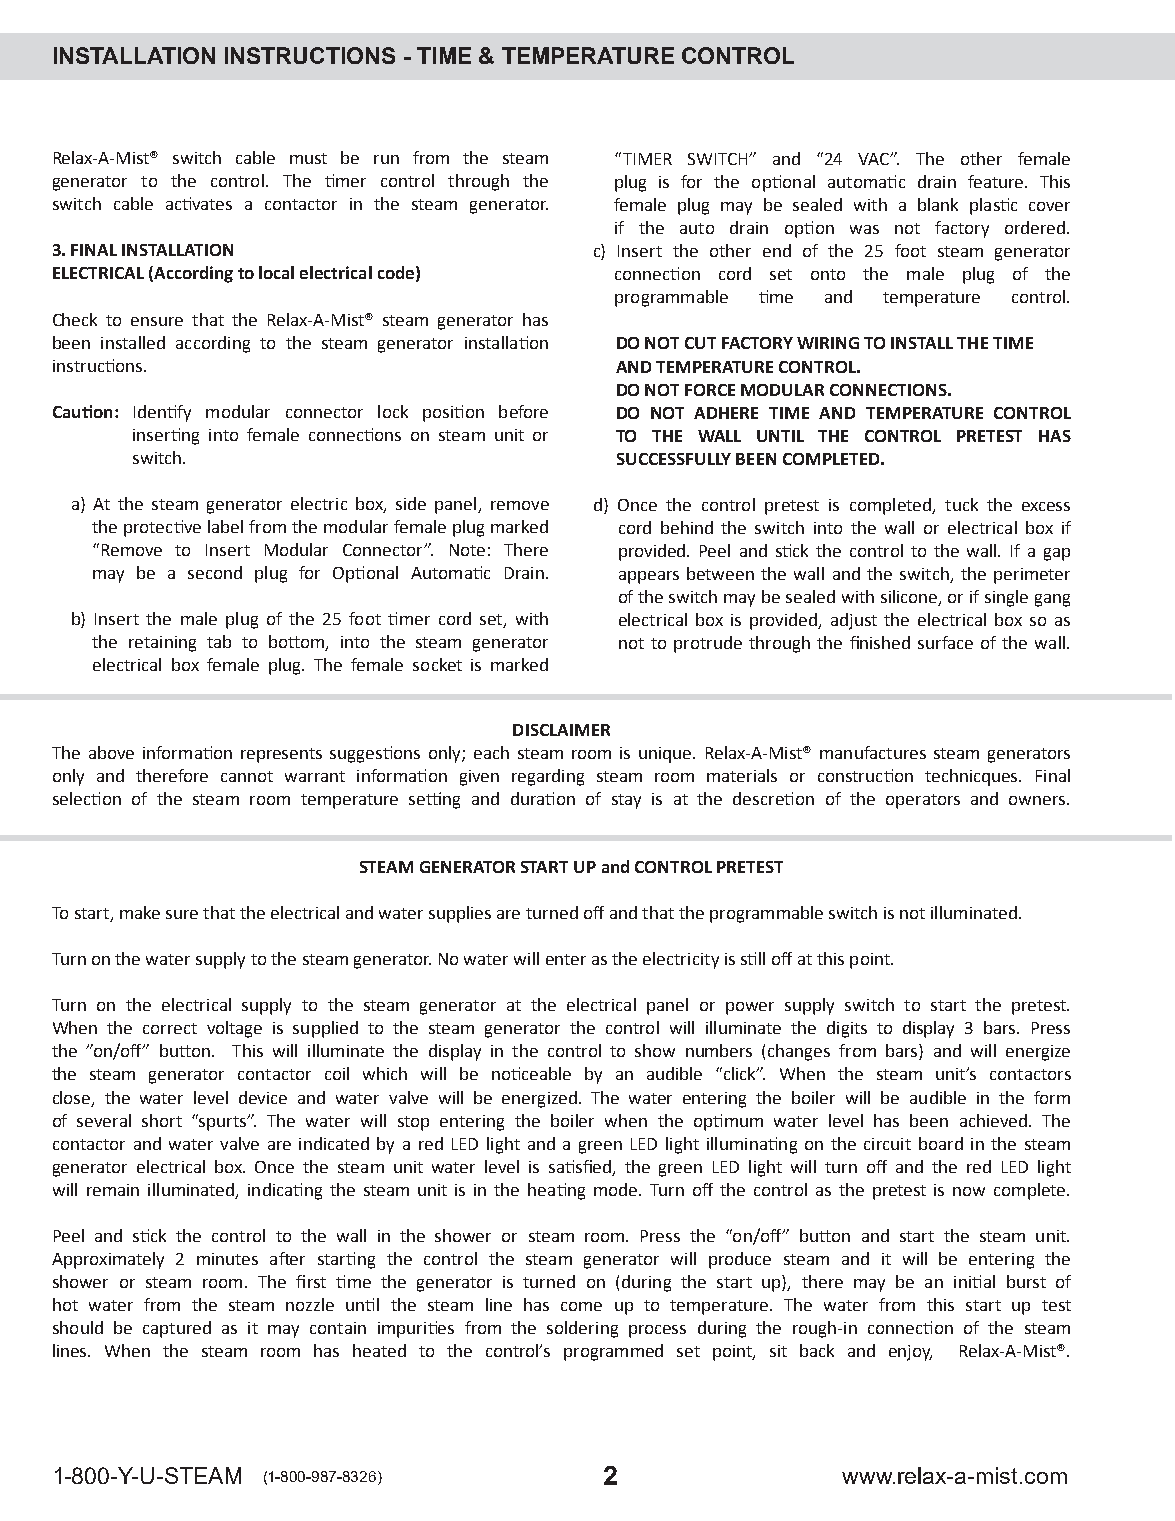 The image size is (1175, 1521). I want to click on label, so click(225, 526).
